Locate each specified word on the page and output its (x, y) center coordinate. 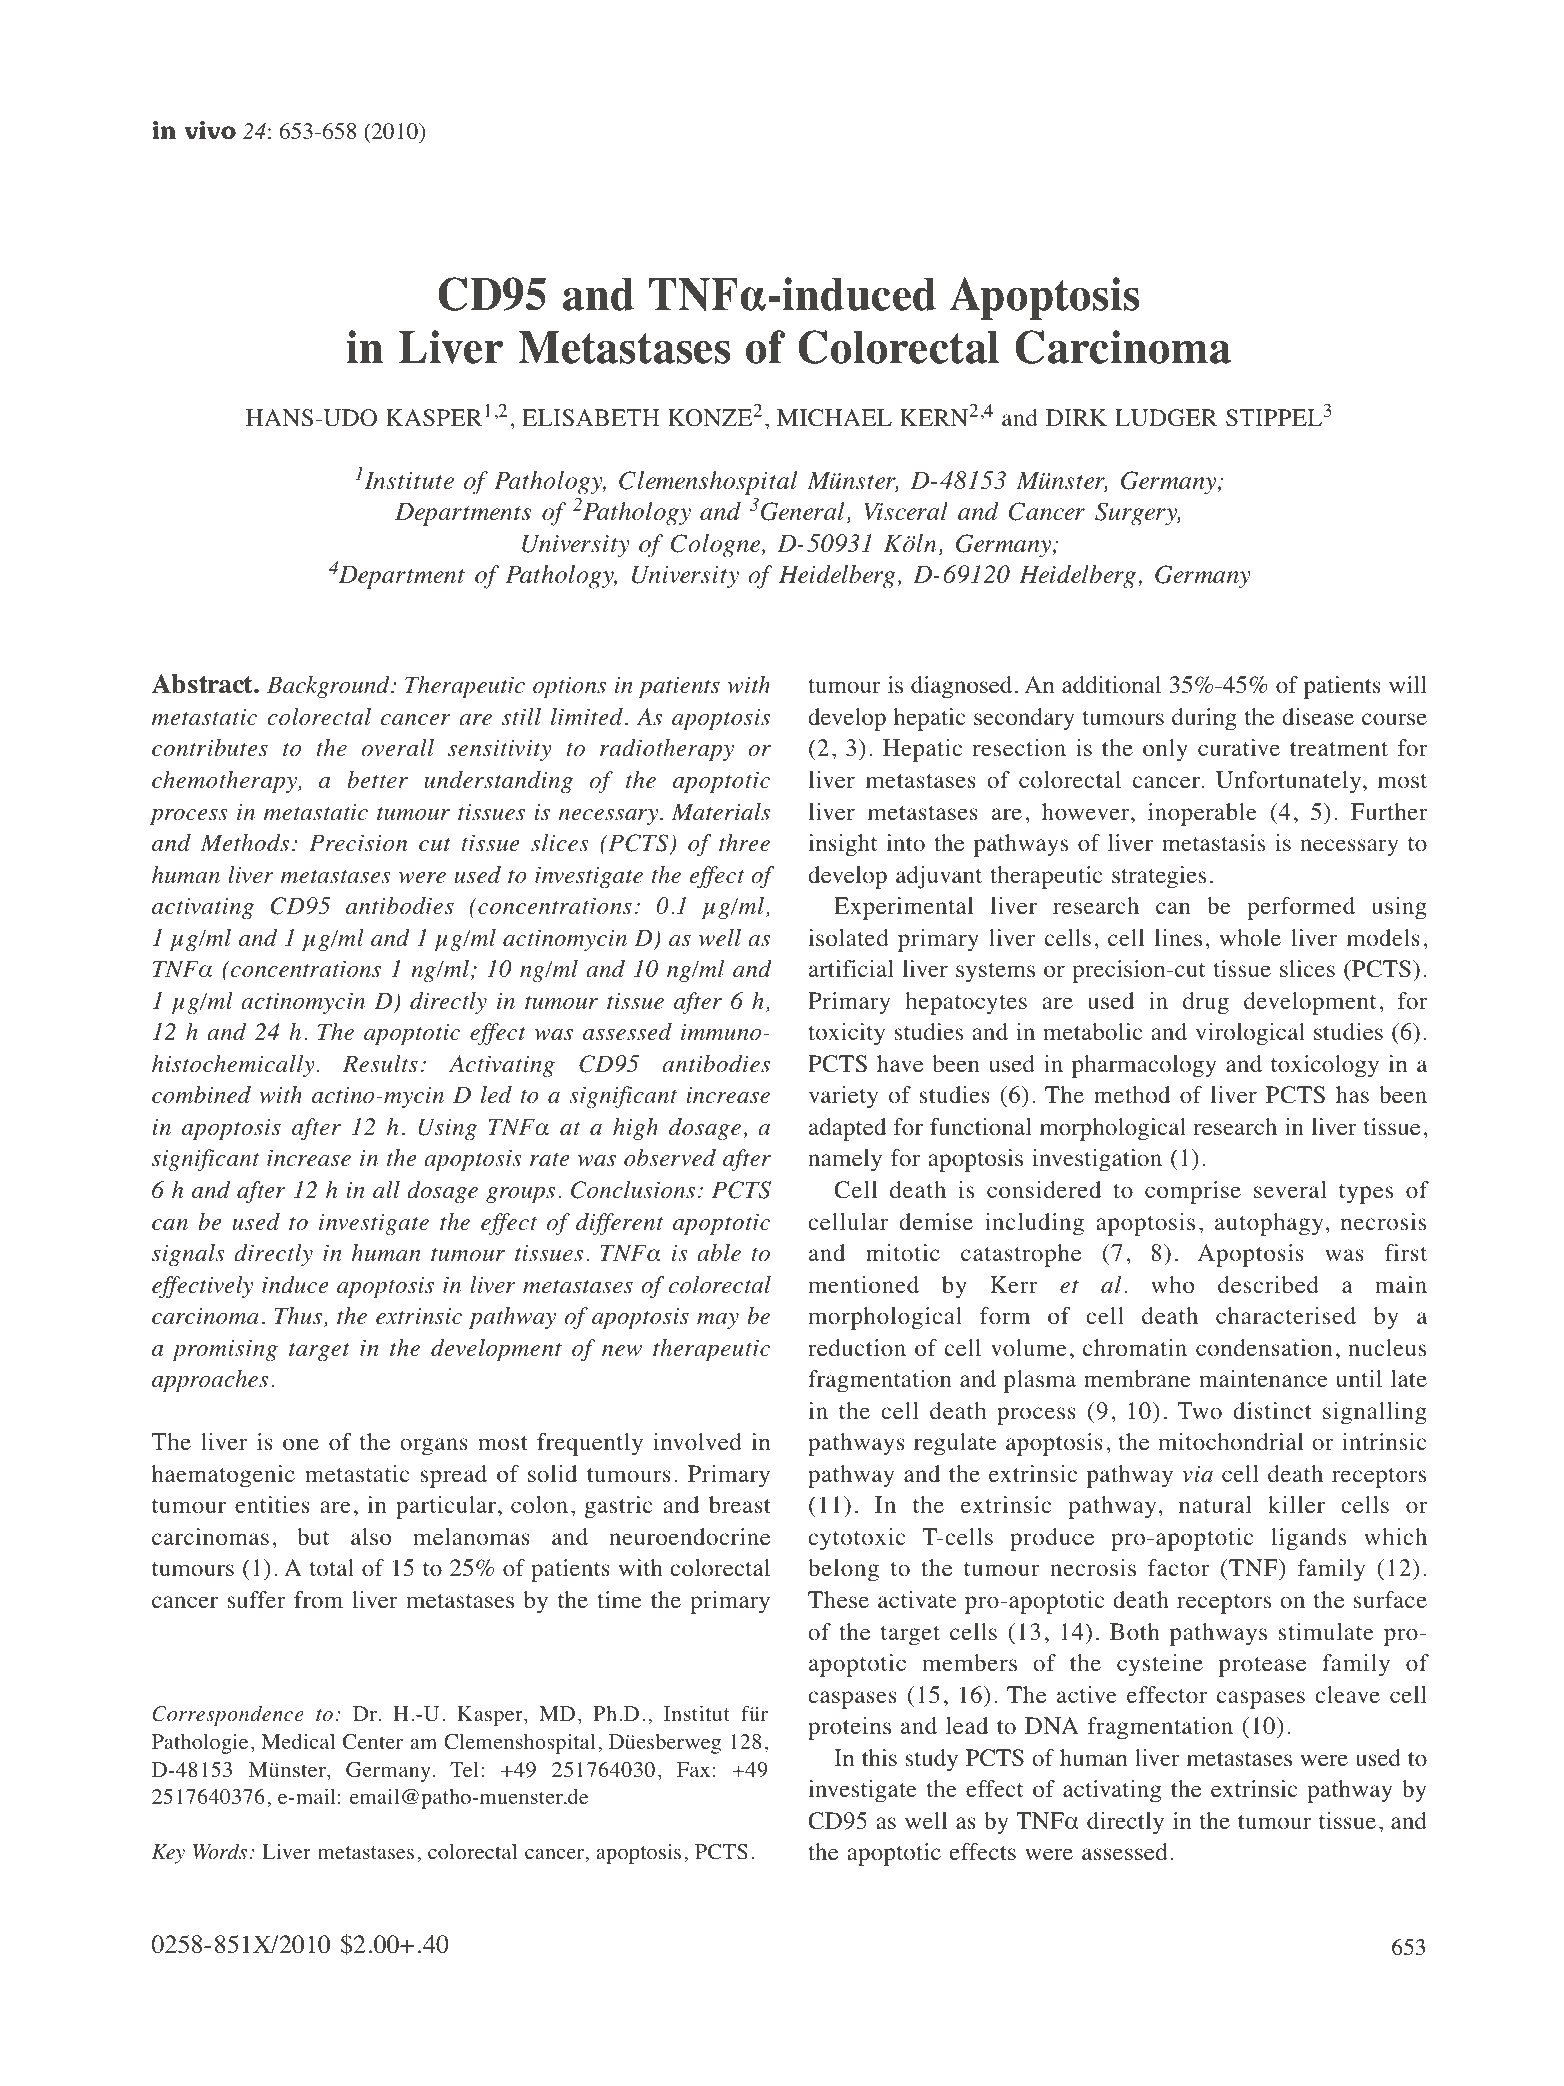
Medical (298, 1741)
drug (1206, 1003)
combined (201, 1095)
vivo (210, 130)
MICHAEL (834, 418)
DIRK (1076, 417)
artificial (851, 968)
